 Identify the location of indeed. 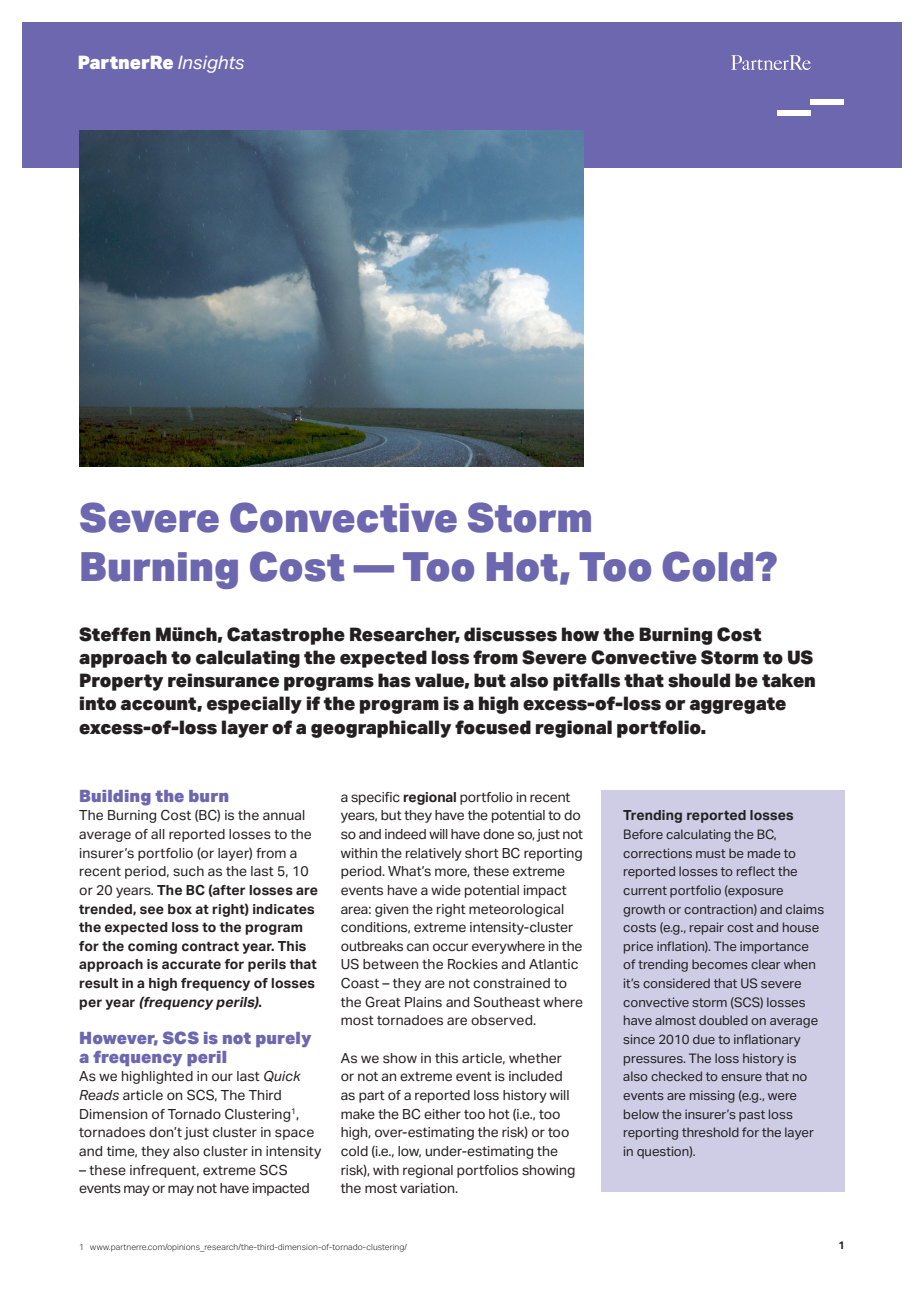
(405, 834).
